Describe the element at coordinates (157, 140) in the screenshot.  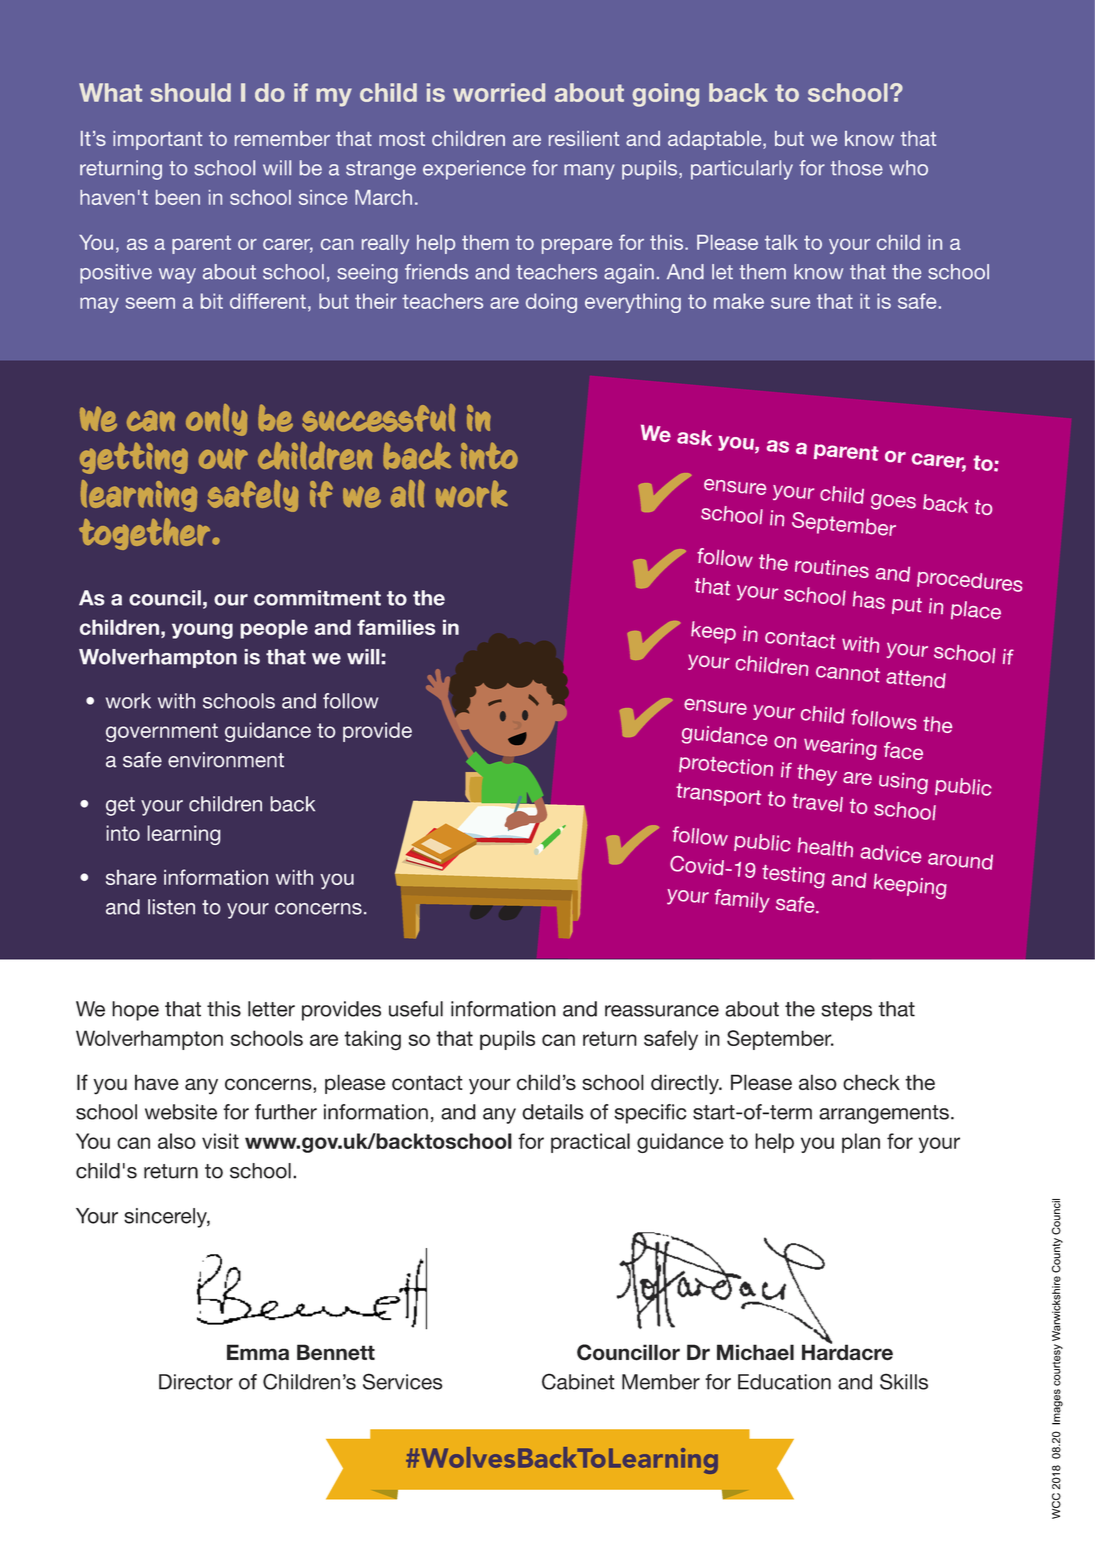
I see `important` at that location.
